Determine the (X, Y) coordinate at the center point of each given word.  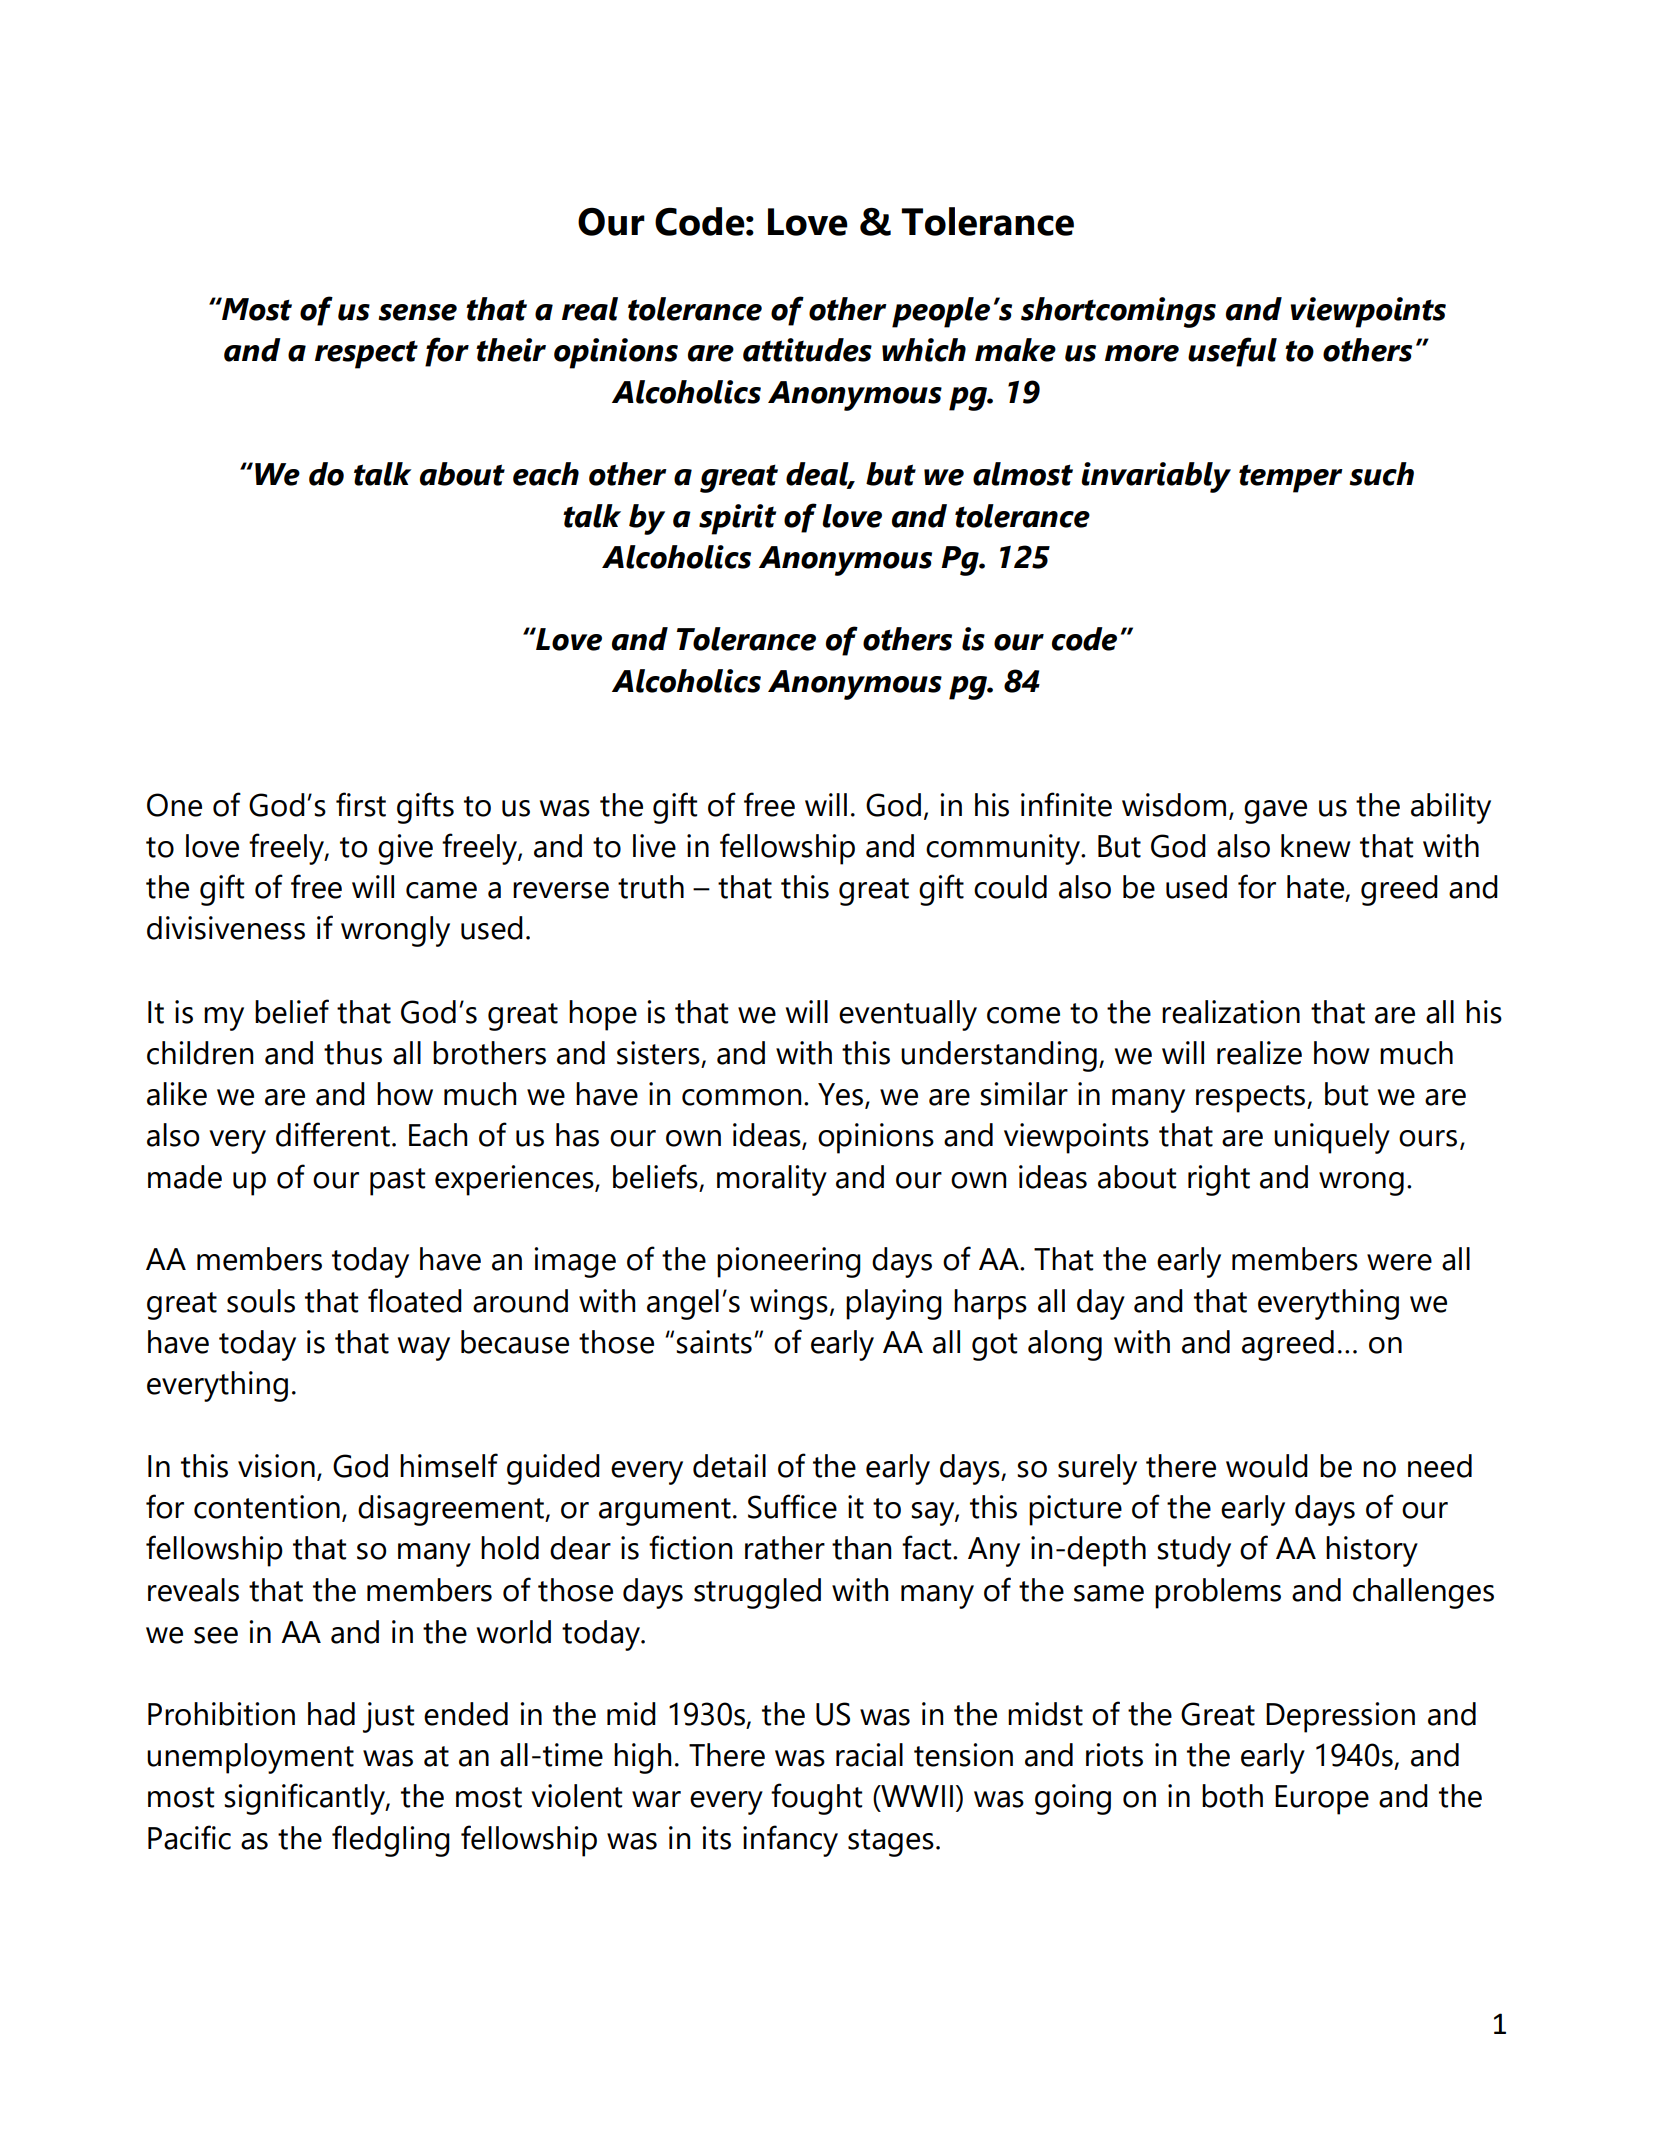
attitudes (807, 350)
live (654, 846)
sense (417, 312)
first (361, 804)
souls (261, 1301)
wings (789, 1304)
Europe (1322, 1800)
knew (1316, 846)
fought (816, 1799)
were (1399, 1262)
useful (1232, 352)
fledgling (391, 1841)
